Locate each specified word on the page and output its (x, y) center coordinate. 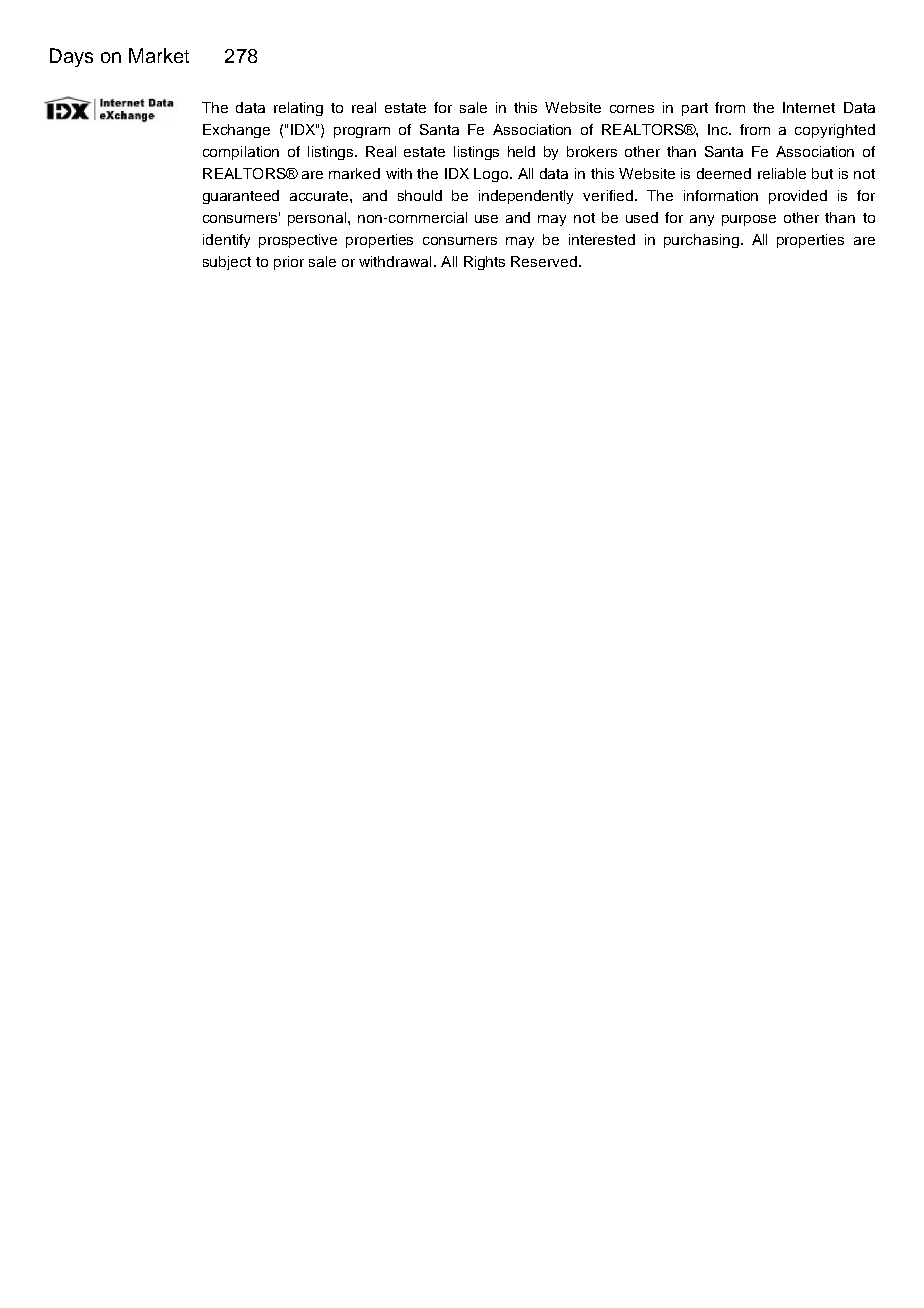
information (721, 195)
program (362, 132)
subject (227, 263)
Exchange (236, 131)
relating (298, 109)
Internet (809, 107)
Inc (719, 129)
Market (159, 55)
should (420, 195)
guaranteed (241, 197)
